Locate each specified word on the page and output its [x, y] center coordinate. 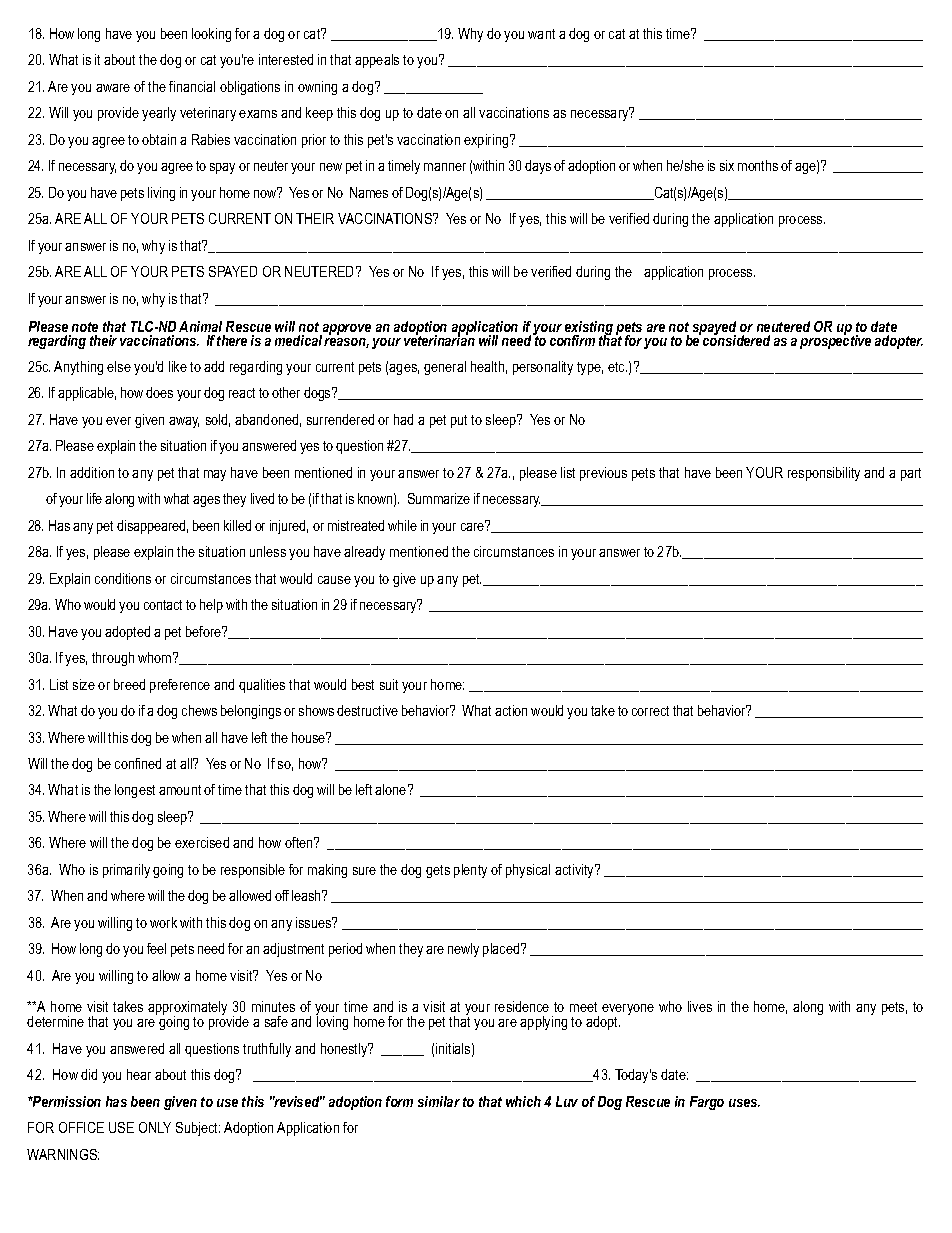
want [541, 34]
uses [744, 1103]
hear [139, 1074]
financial [192, 86]
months [758, 165]
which [523, 1101]
